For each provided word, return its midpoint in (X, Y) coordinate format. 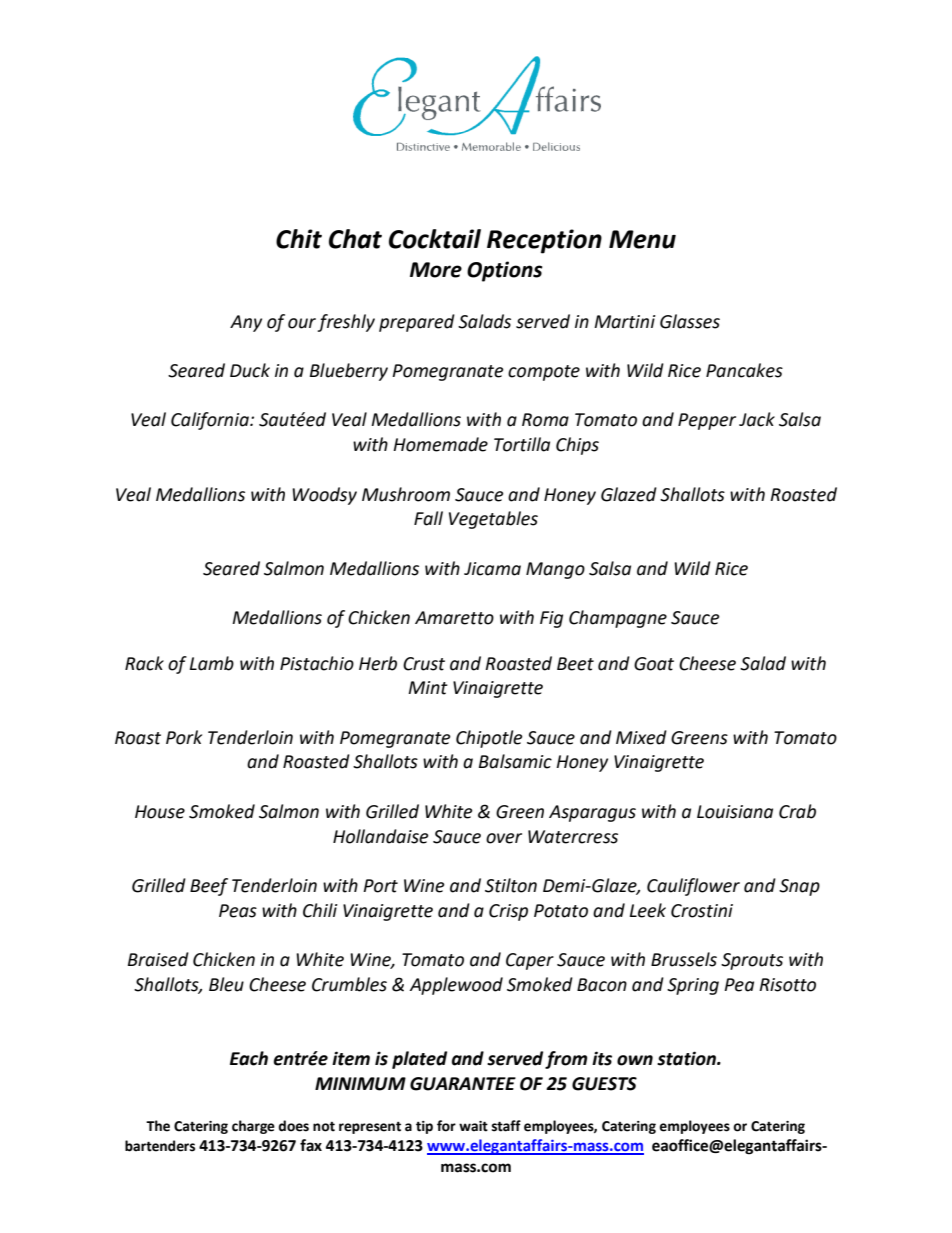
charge (253, 1127)
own (635, 1060)
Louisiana (735, 812)
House (160, 812)
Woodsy (324, 496)
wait (473, 1126)
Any (246, 323)
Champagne (618, 619)
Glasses (690, 321)
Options (505, 271)
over (504, 838)
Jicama (492, 569)
